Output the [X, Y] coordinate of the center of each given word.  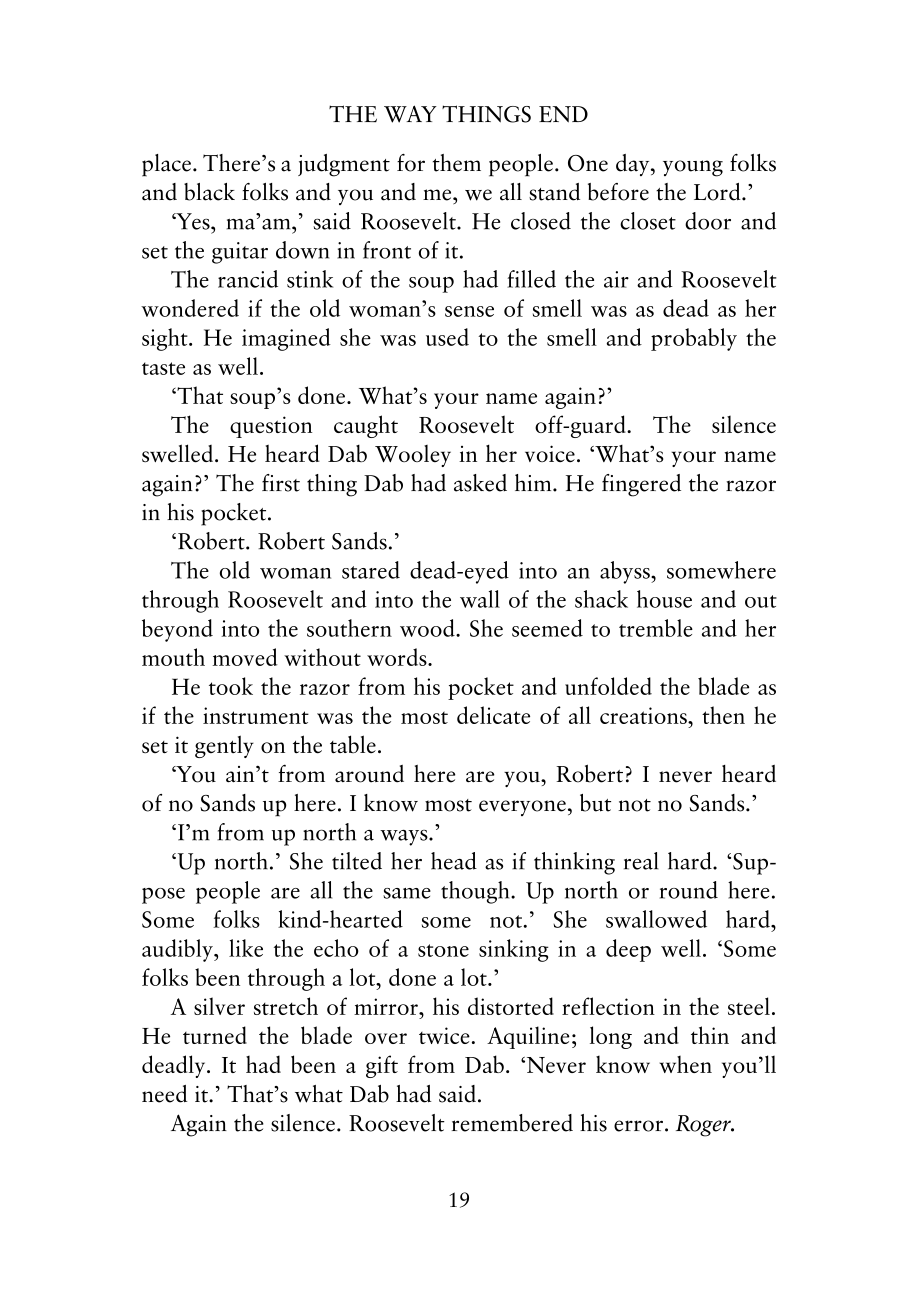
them [457, 163]
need [164, 1094]
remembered [512, 1123]
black [209, 192]
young [693, 168]
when [685, 1064]
